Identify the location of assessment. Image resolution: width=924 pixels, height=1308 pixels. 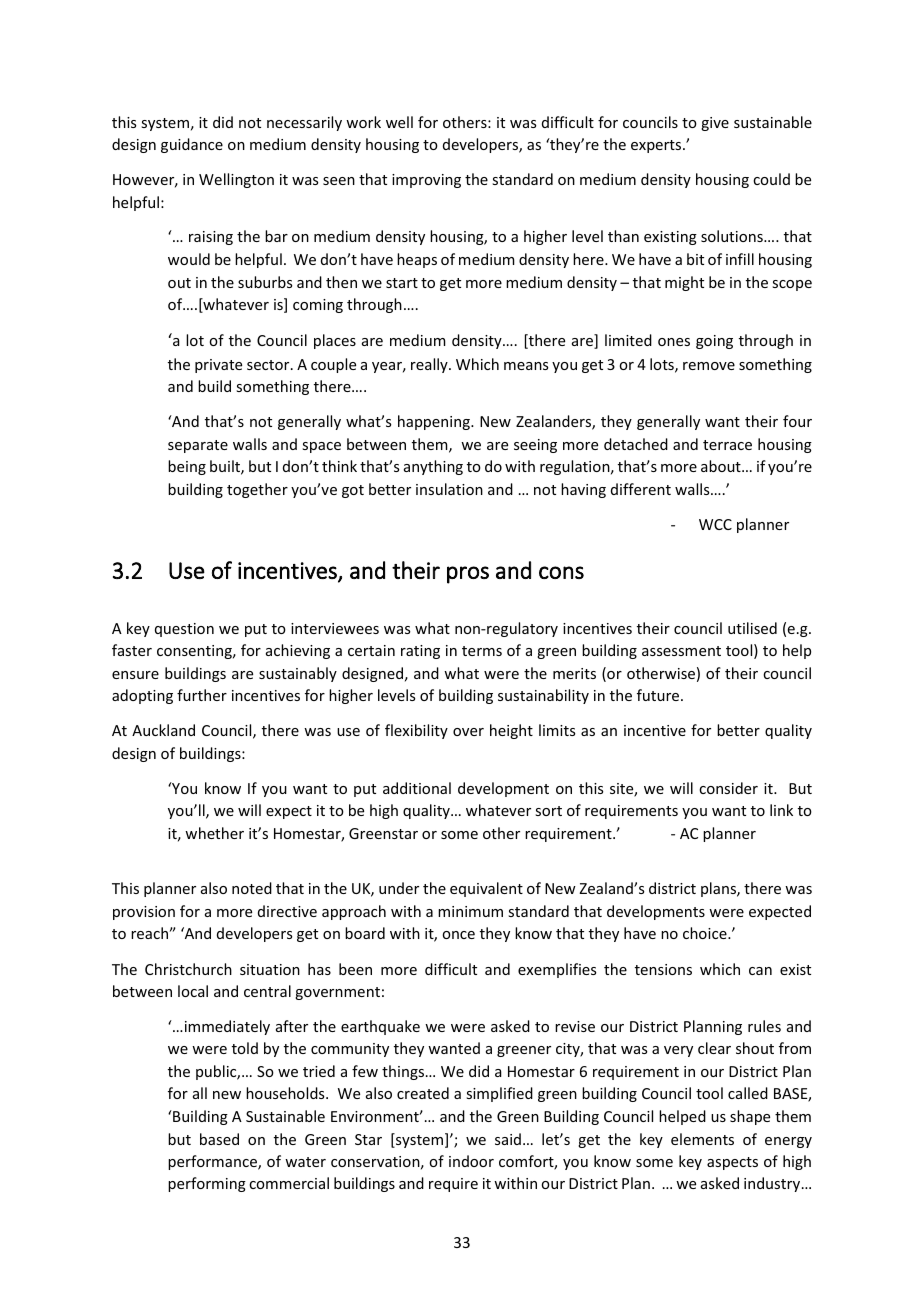
(681, 651).
